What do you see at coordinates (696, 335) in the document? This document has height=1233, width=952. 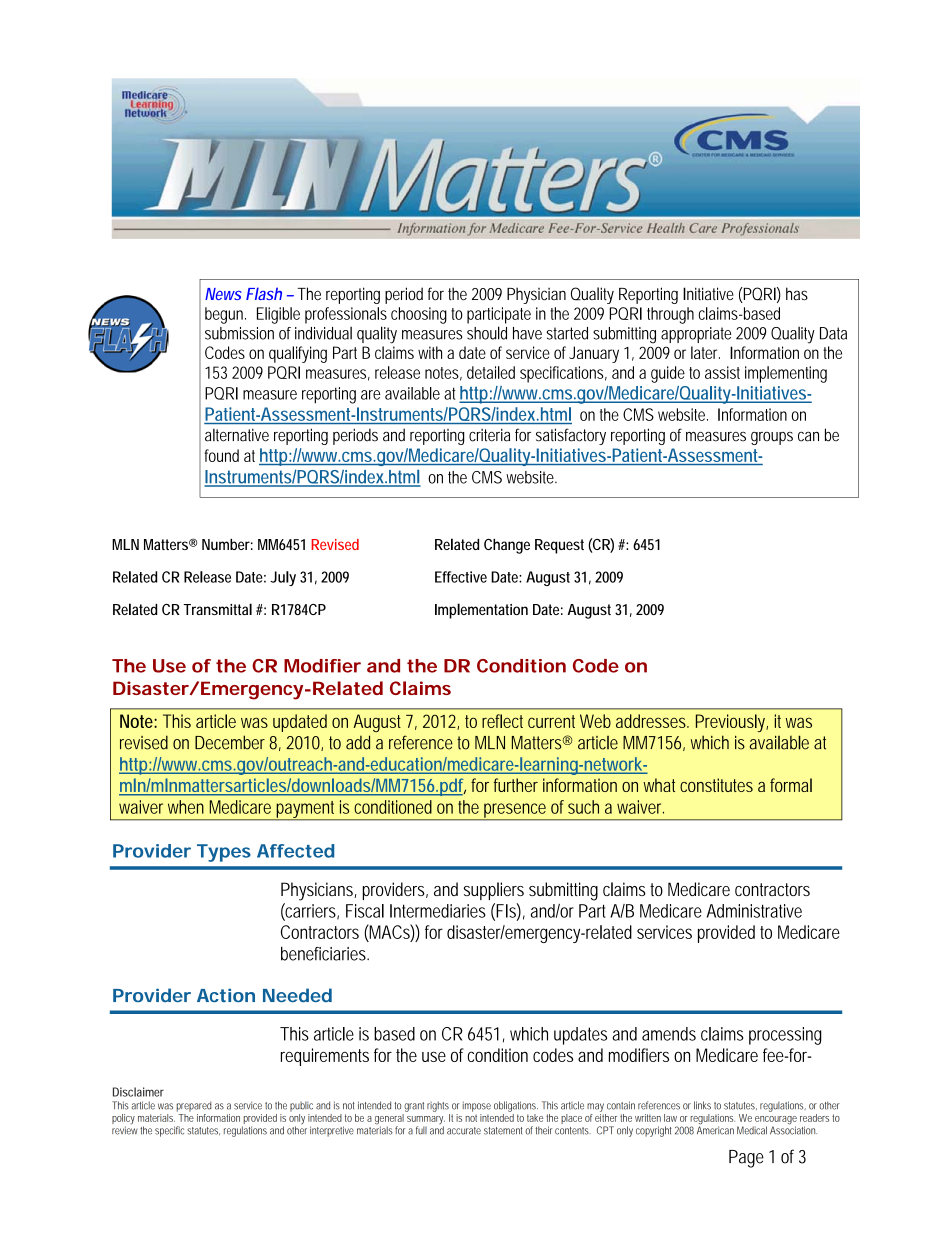 I see `appropriate` at bounding box center [696, 335].
